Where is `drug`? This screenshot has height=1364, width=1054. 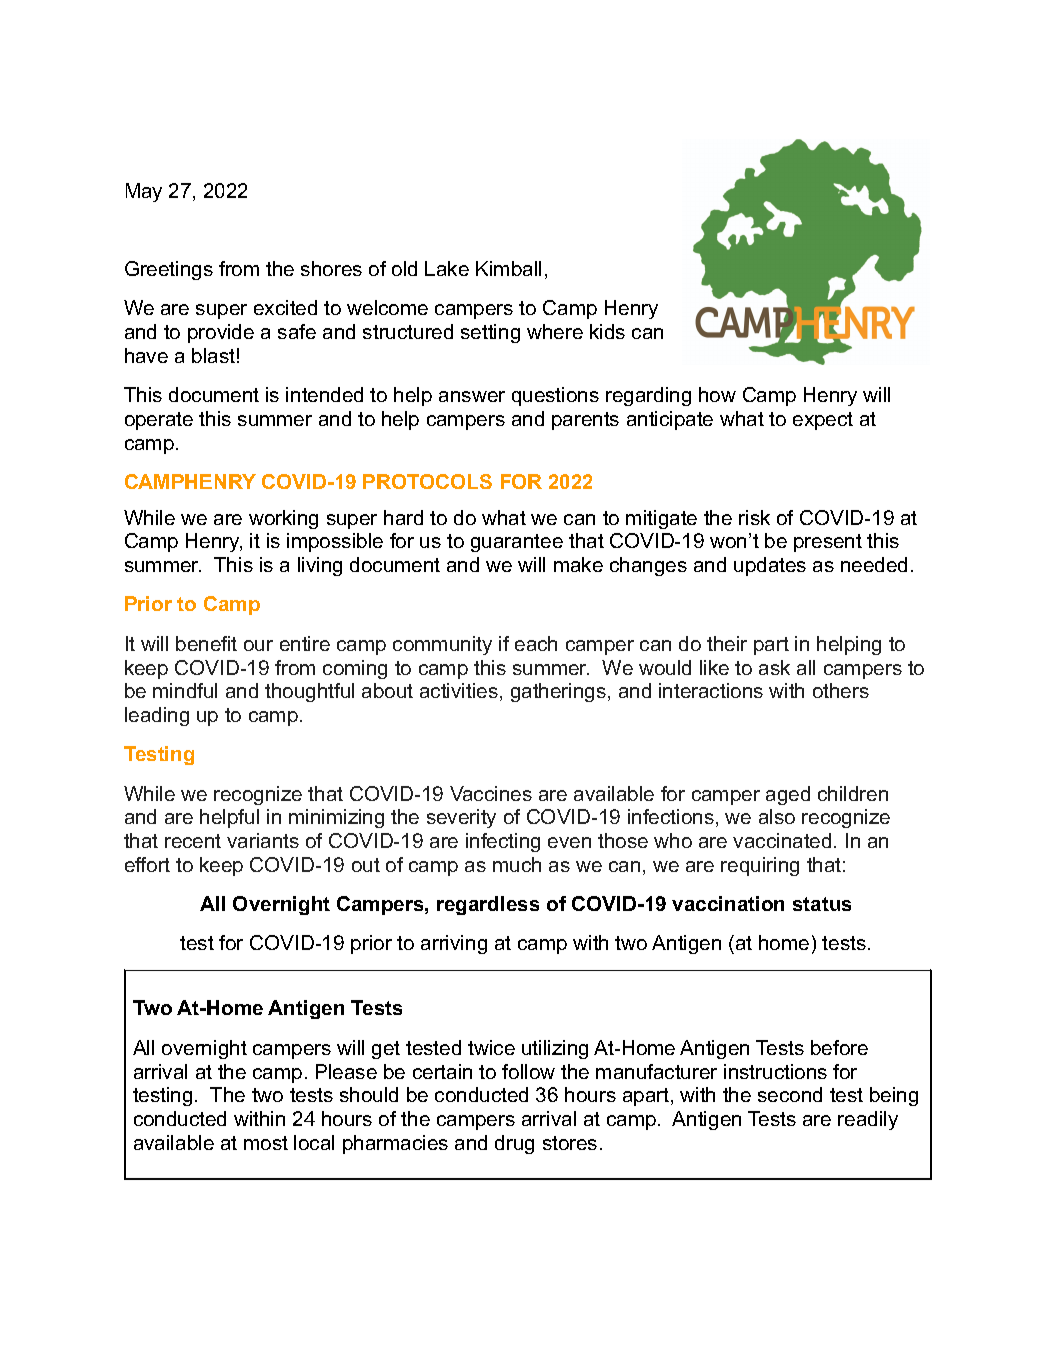
drug is located at coordinates (514, 1144).
